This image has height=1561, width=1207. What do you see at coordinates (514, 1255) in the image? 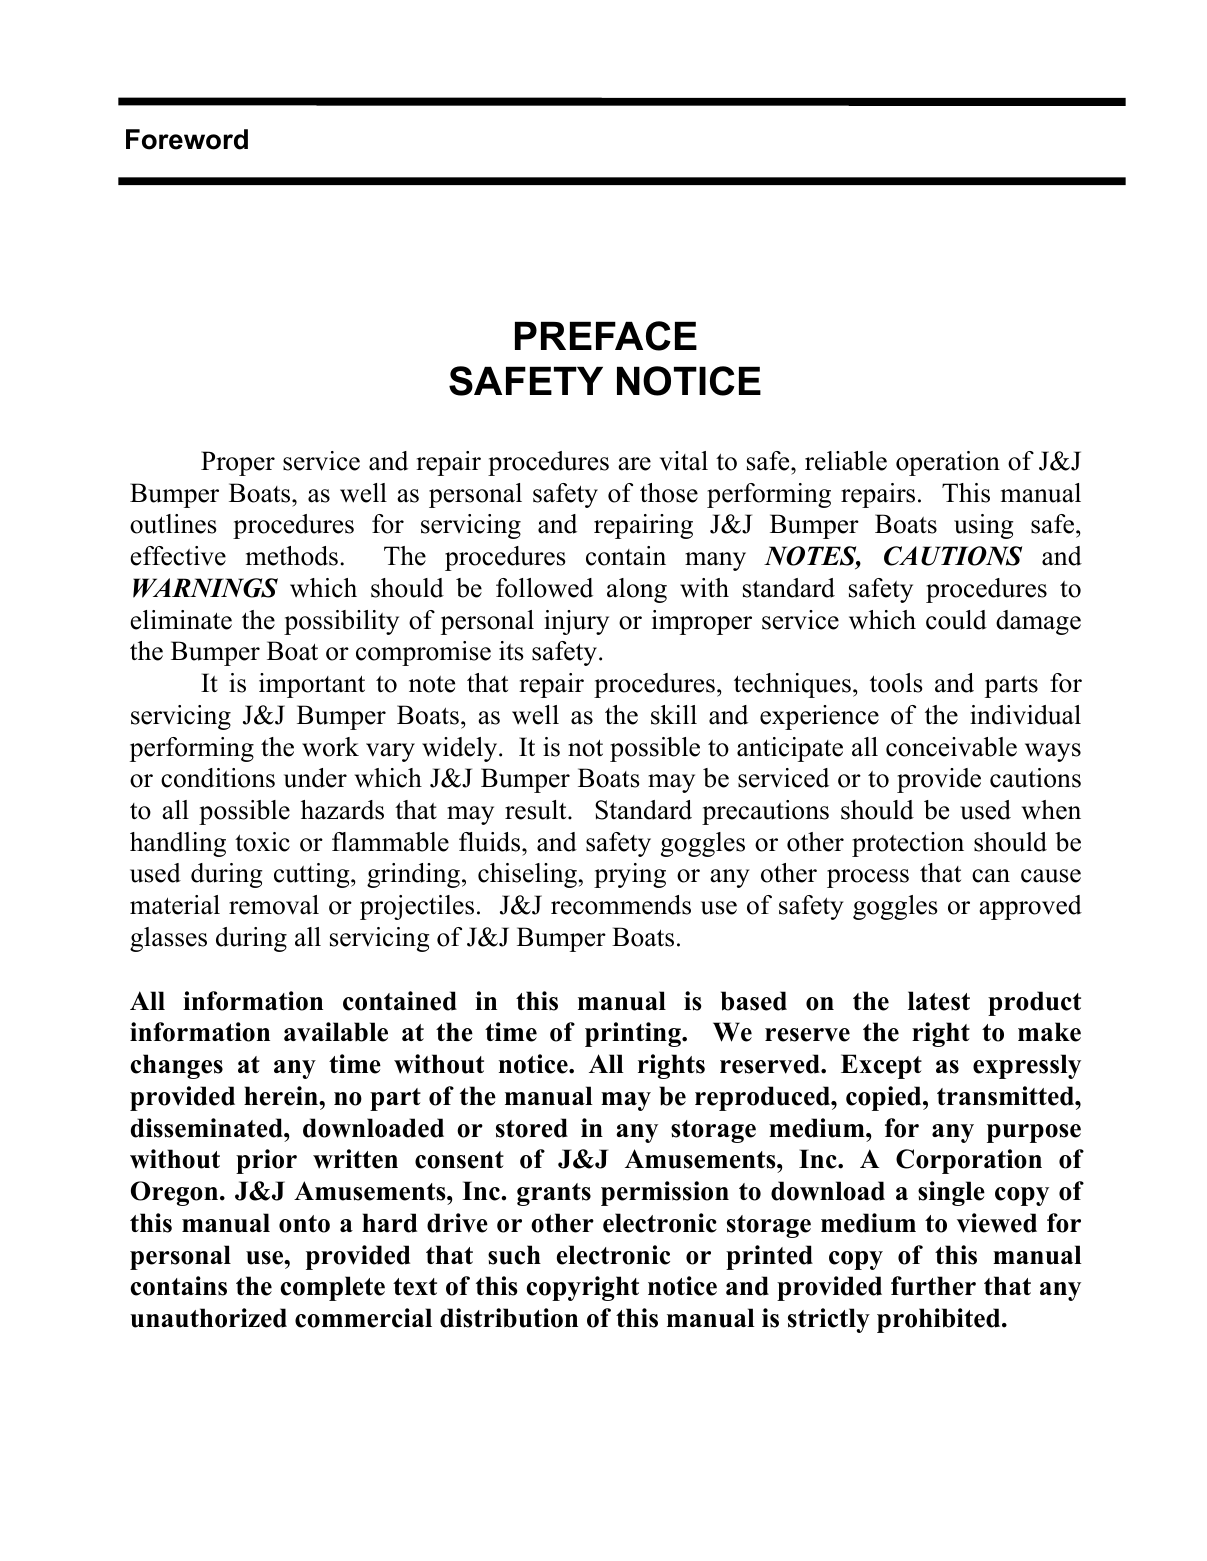
I see `such` at bounding box center [514, 1255].
